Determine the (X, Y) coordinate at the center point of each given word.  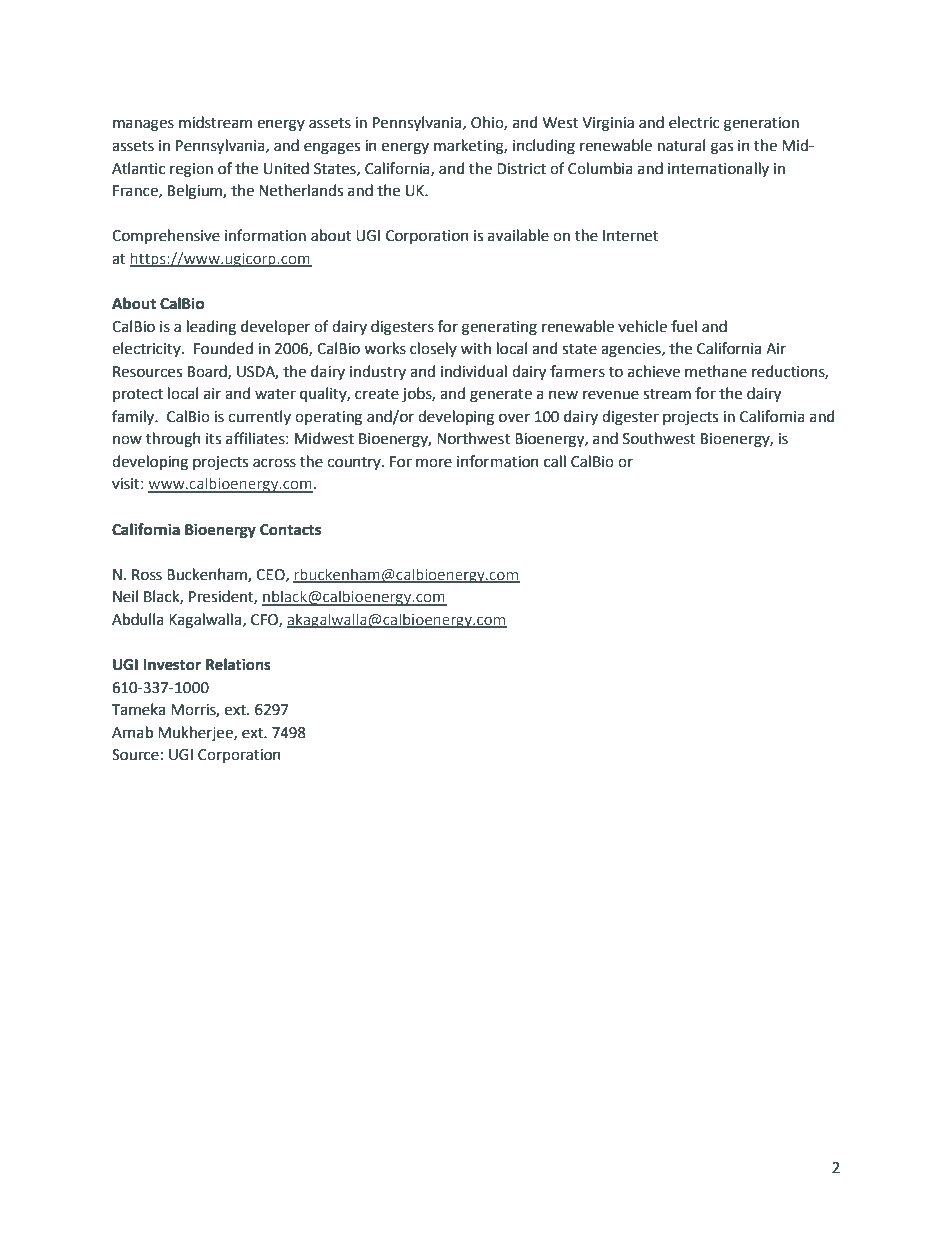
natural (681, 145)
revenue (611, 395)
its (213, 439)
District (521, 169)
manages (143, 125)
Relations (238, 664)
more (434, 463)
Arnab (132, 732)
